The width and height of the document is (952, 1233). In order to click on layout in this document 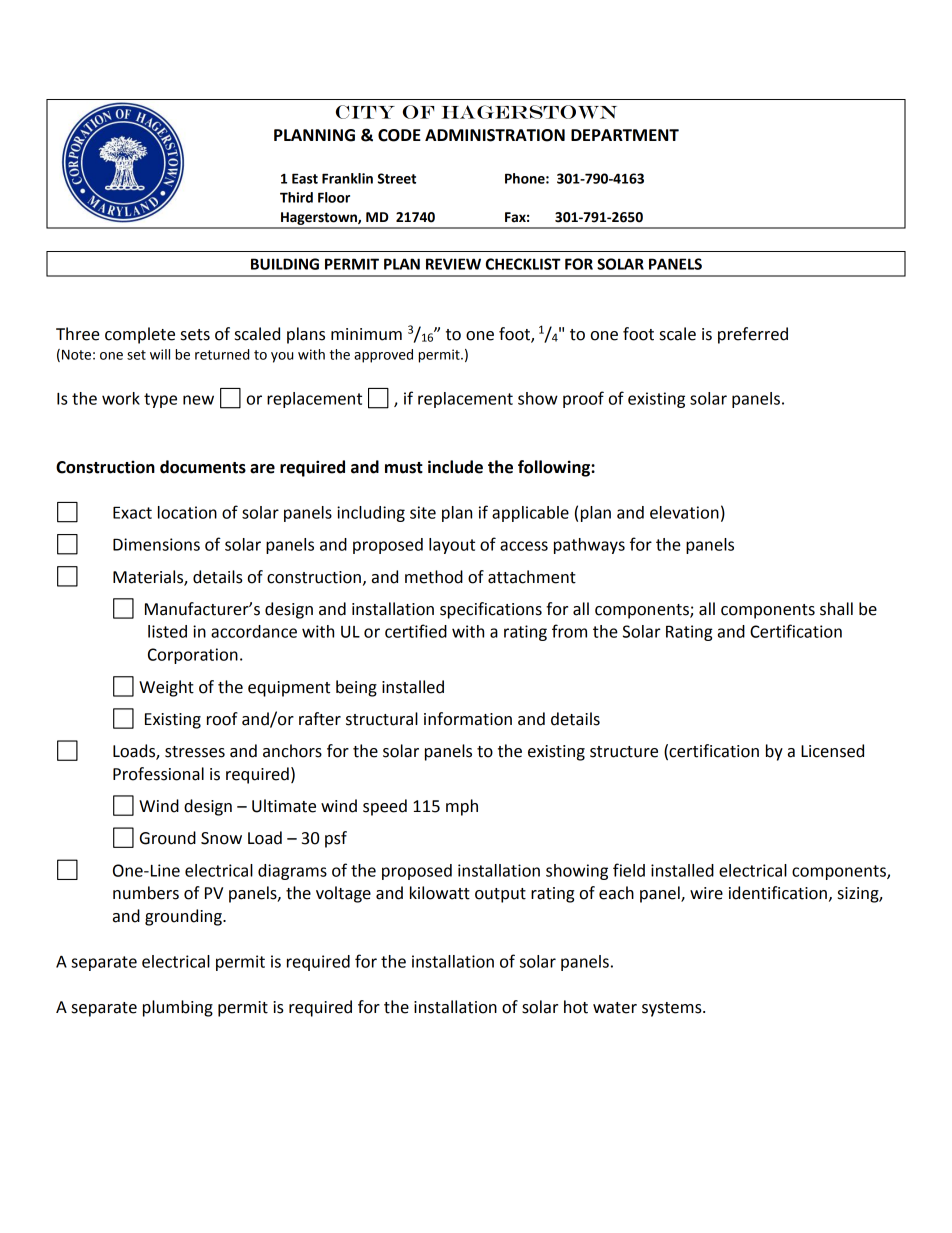, I will do `click(452, 546)`.
